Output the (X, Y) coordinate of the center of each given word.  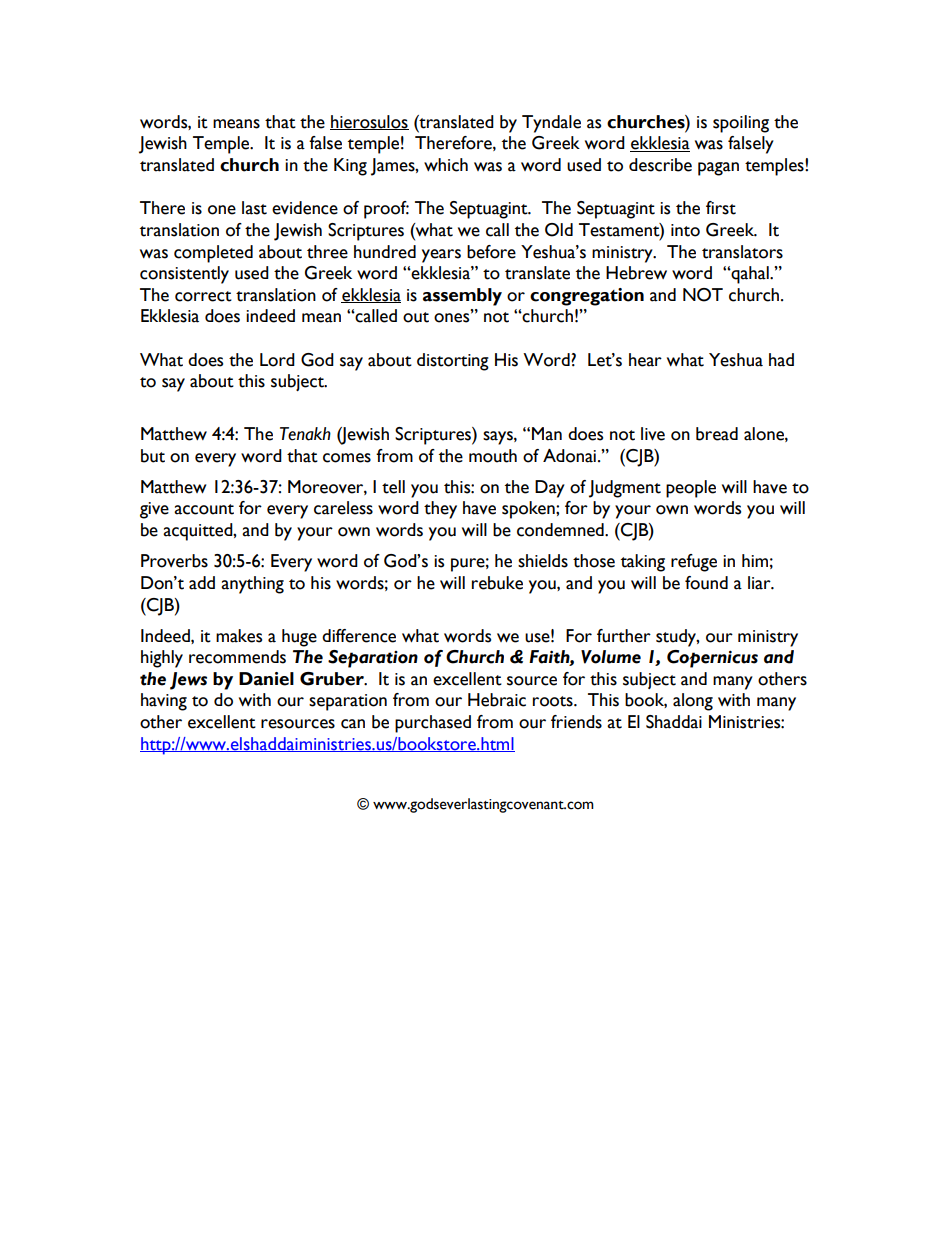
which (446, 165)
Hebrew (636, 273)
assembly (462, 297)
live (653, 434)
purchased (433, 724)
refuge (694, 563)
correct (203, 296)
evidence (305, 208)
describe (660, 165)
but (153, 456)
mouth (493, 456)
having (164, 702)
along (693, 702)
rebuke (497, 583)
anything (252, 585)
